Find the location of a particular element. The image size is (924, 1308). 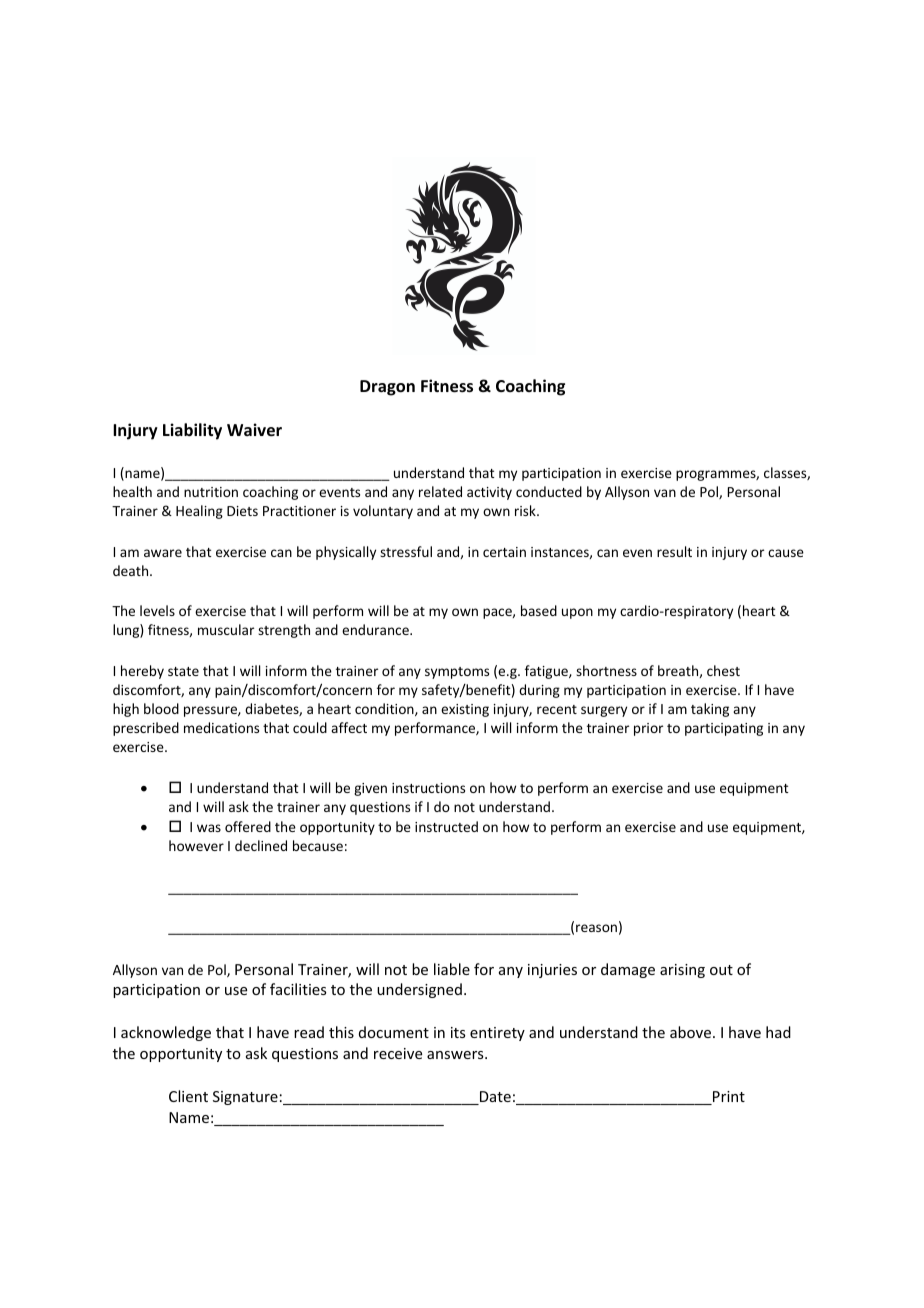

related is located at coordinates (440, 491).
